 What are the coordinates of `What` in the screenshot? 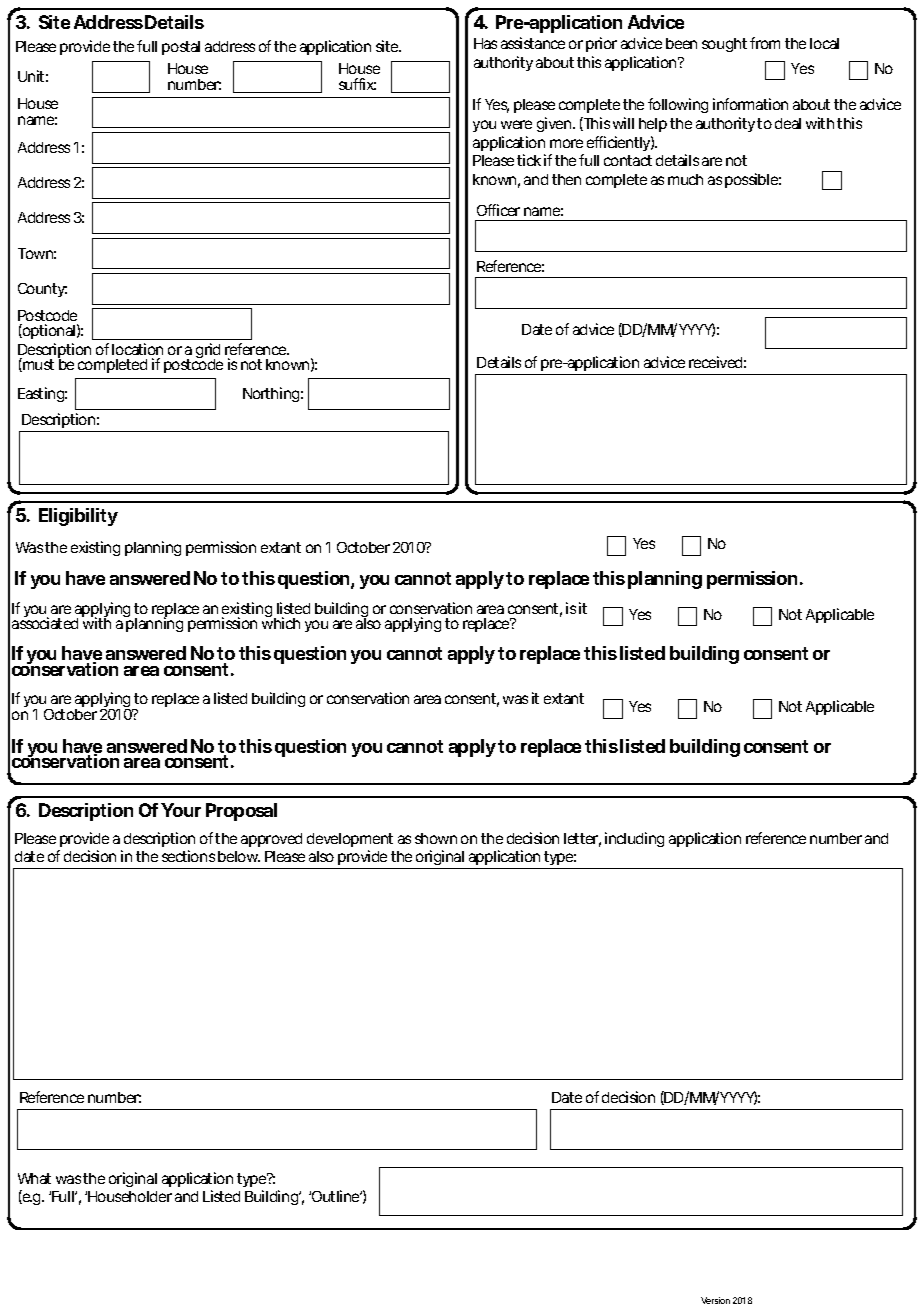 It's located at (34, 1178).
